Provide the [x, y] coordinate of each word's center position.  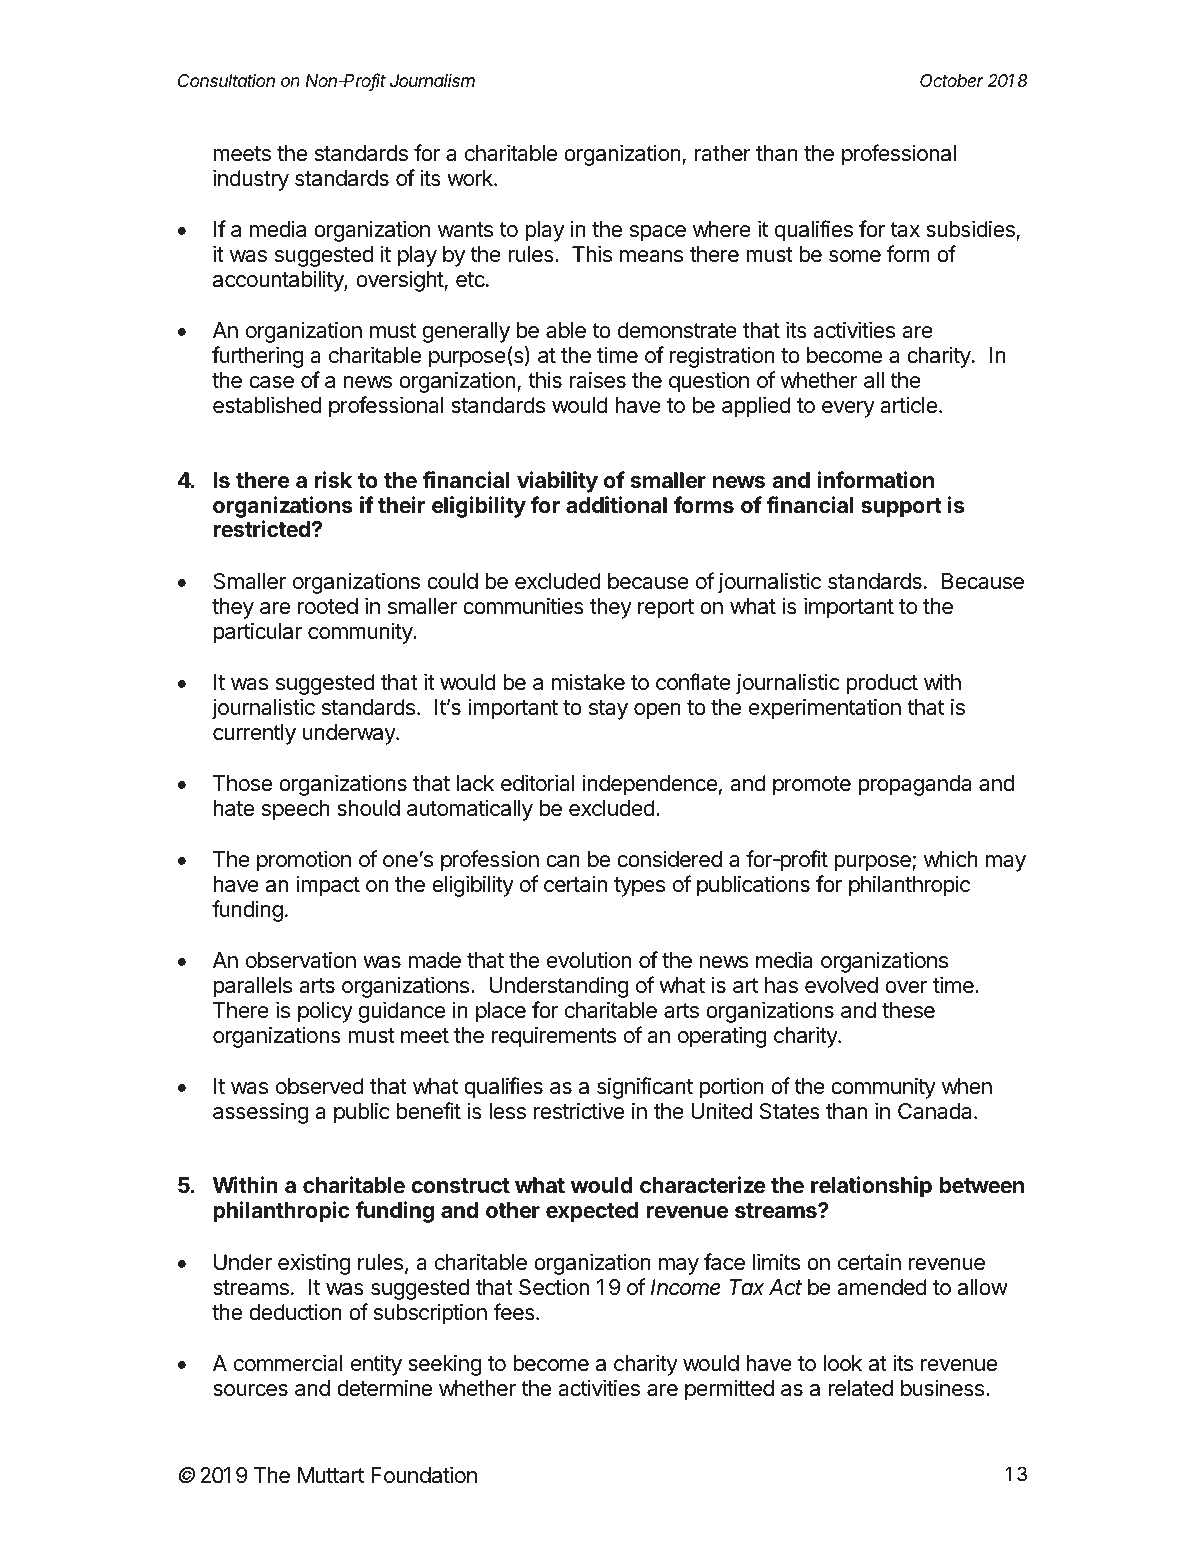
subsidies [971, 230]
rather [723, 153]
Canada [936, 1111]
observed [320, 1086]
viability [557, 482]
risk [333, 480]
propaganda [915, 785]
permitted [729, 1390]
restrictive [579, 1111]
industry [251, 180]
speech [296, 810]
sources [250, 1390]
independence [650, 785]
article [908, 405]
